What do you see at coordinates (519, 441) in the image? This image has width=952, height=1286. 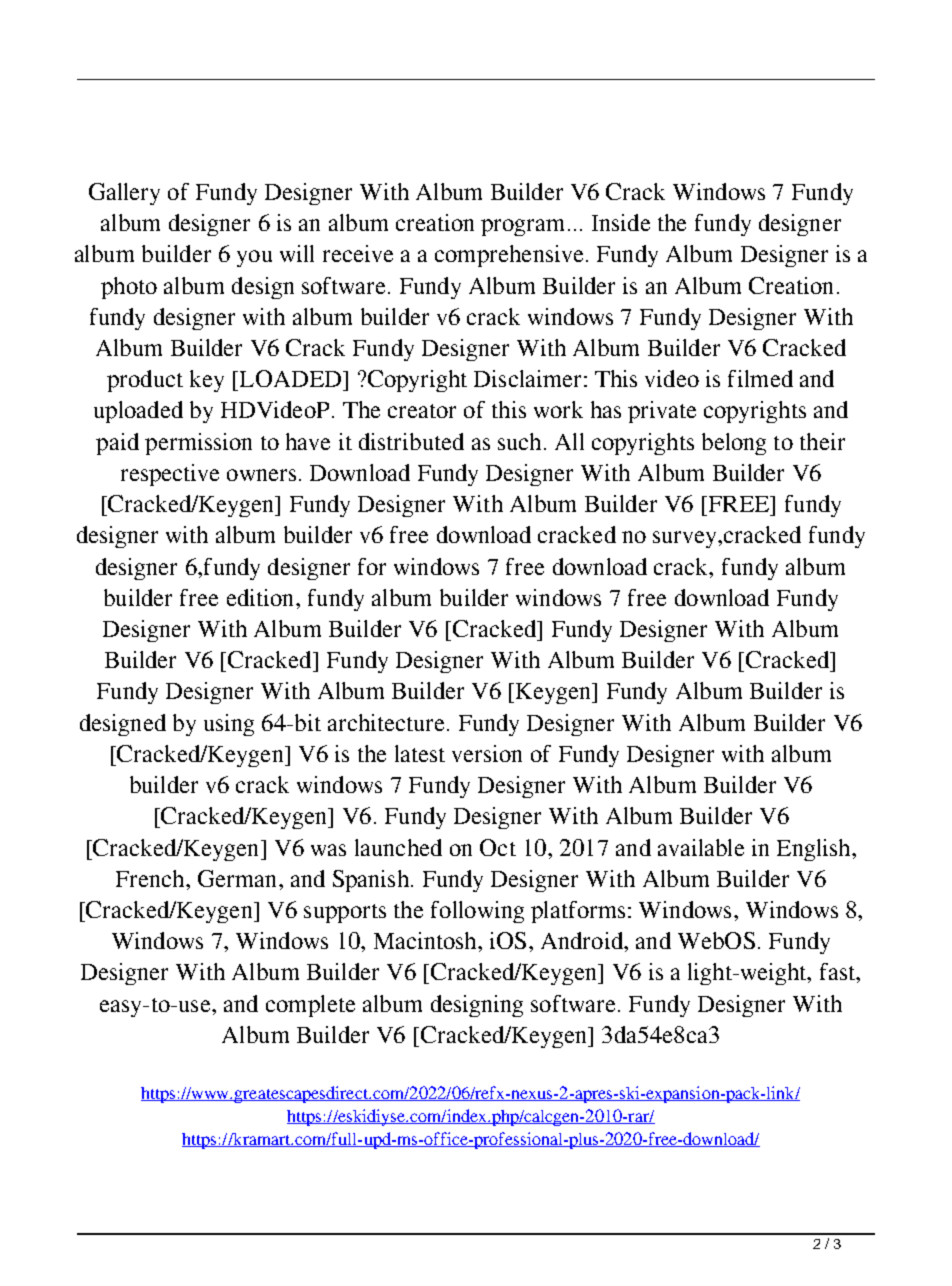 I see `such` at bounding box center [519, 441].
